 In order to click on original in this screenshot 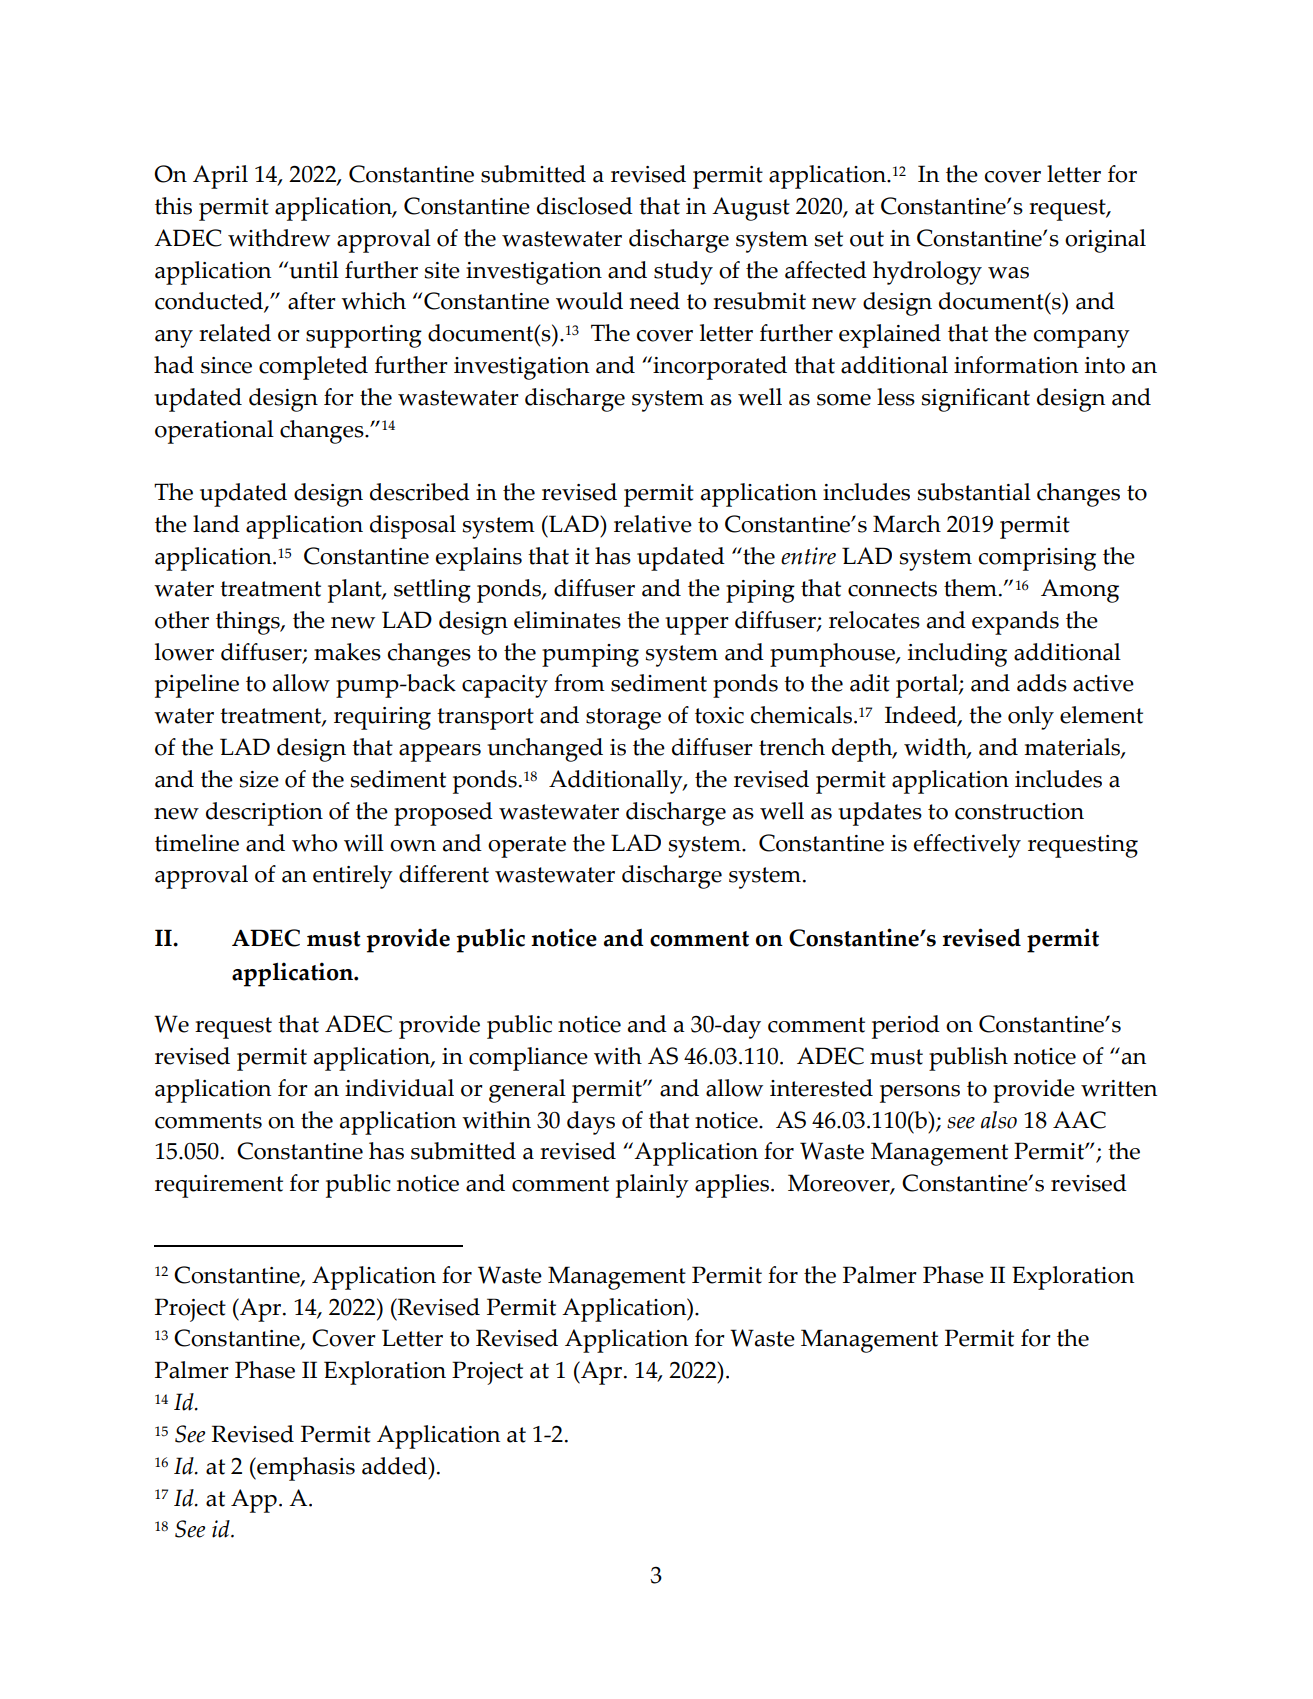, I will do `click(1105, 241)`.
